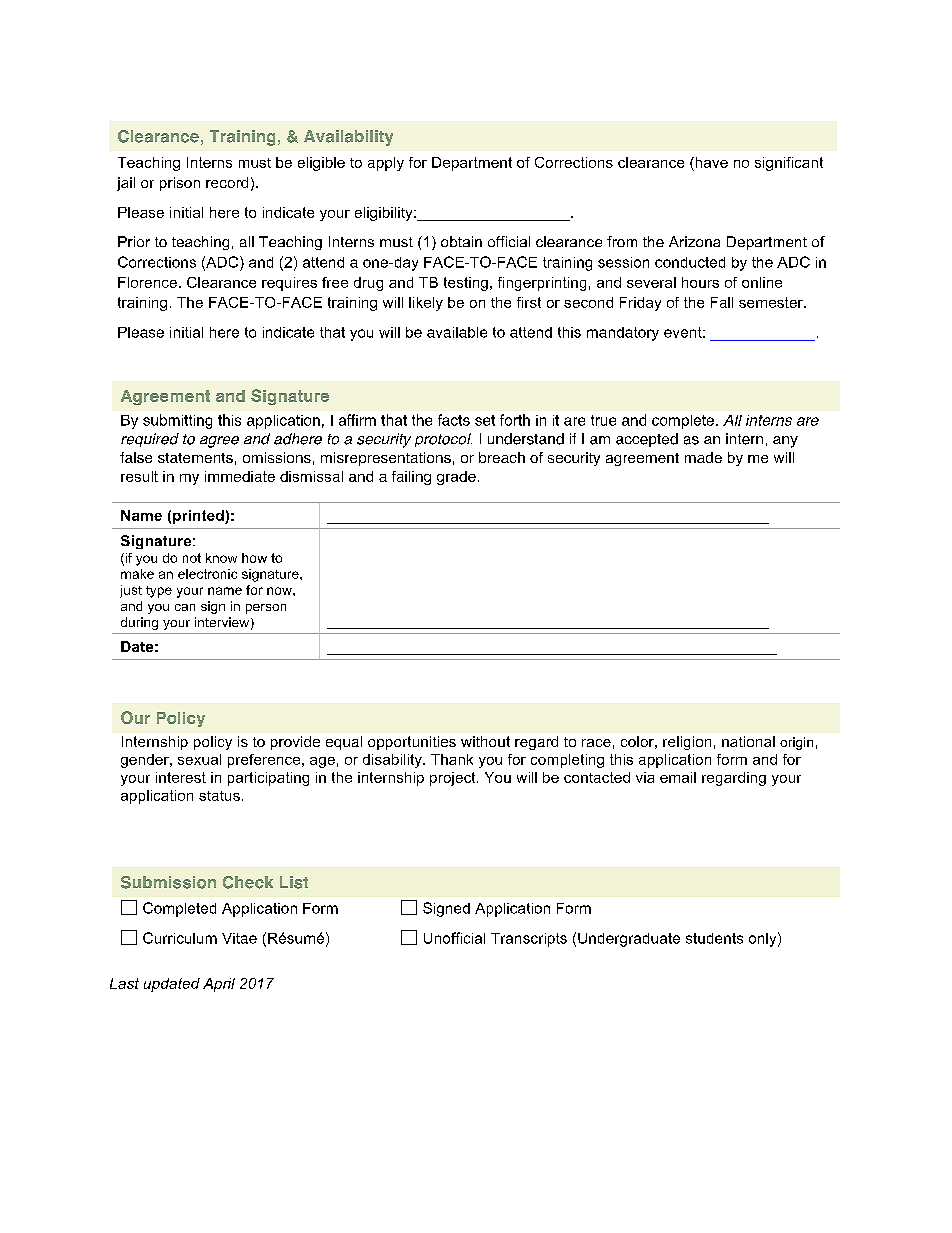 This image has width=952, height=1233. I want to click on record, so click(227, 182).
